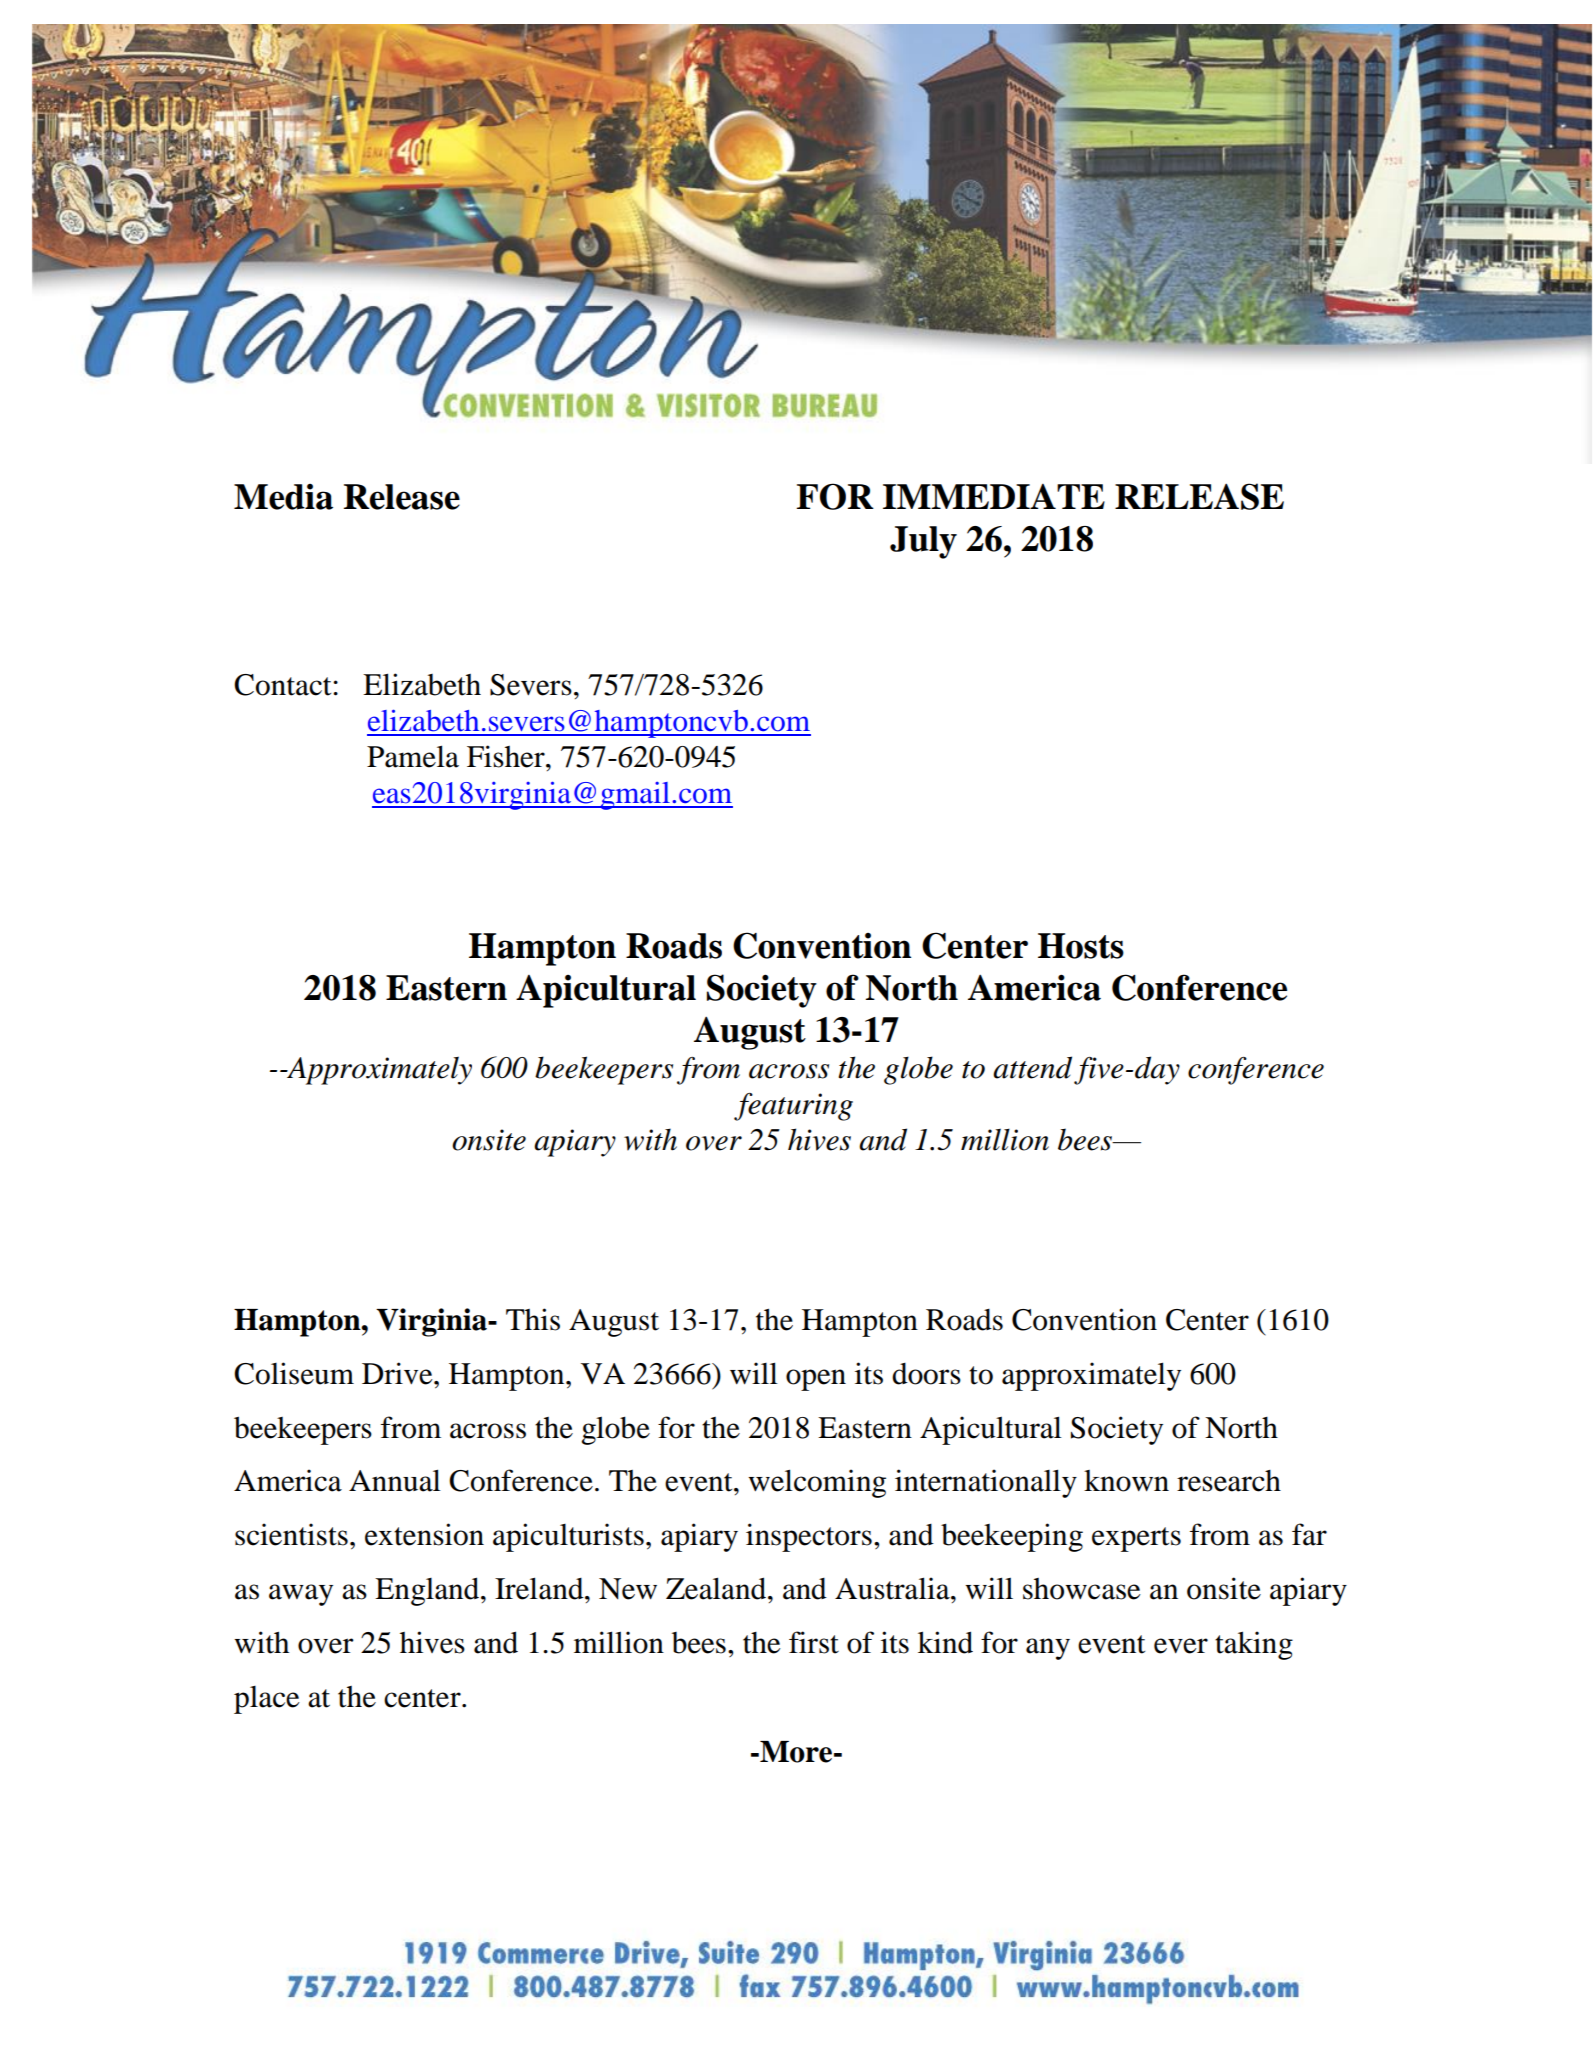 The height and width of the image is (2062, 1593). Describe the element at coordinates (923, 542) in the image. I see `July` at that location.
